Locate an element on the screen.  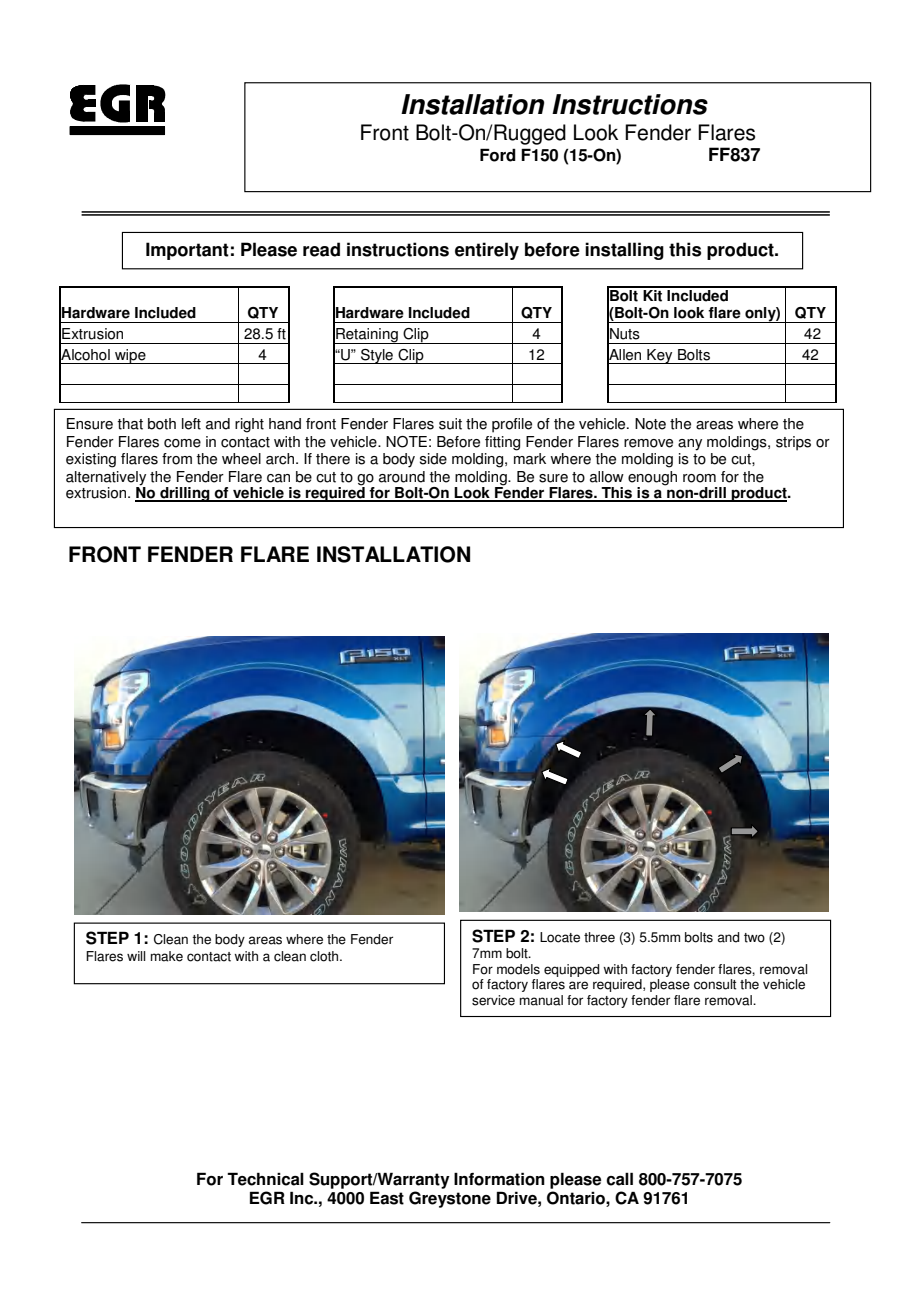
alternatively is located at coordinates (106, 478).
